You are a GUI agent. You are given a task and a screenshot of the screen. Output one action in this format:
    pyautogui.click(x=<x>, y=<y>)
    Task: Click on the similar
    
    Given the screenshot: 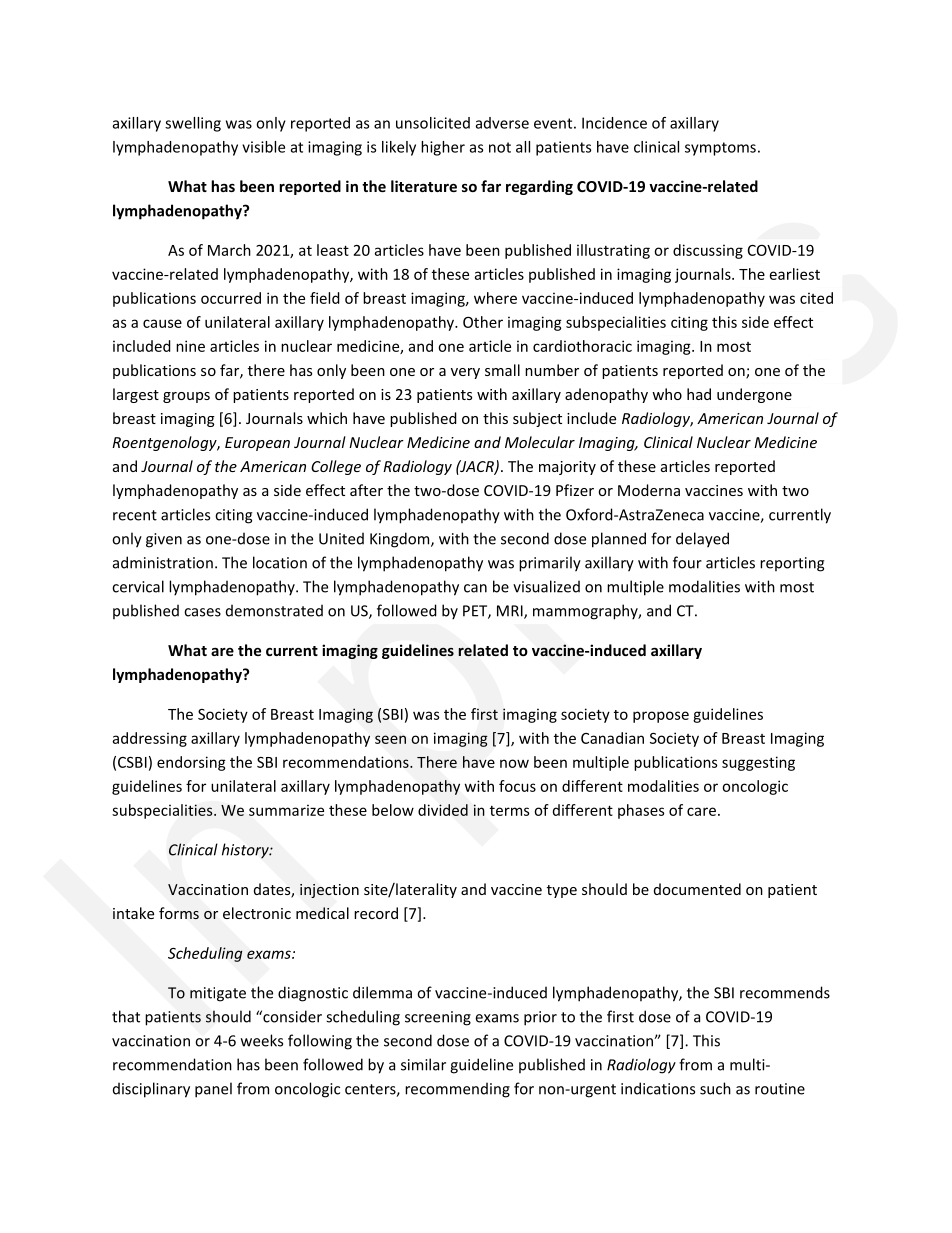 What is the action you would take?
    pyautogui.click(x=423, y=1064)
